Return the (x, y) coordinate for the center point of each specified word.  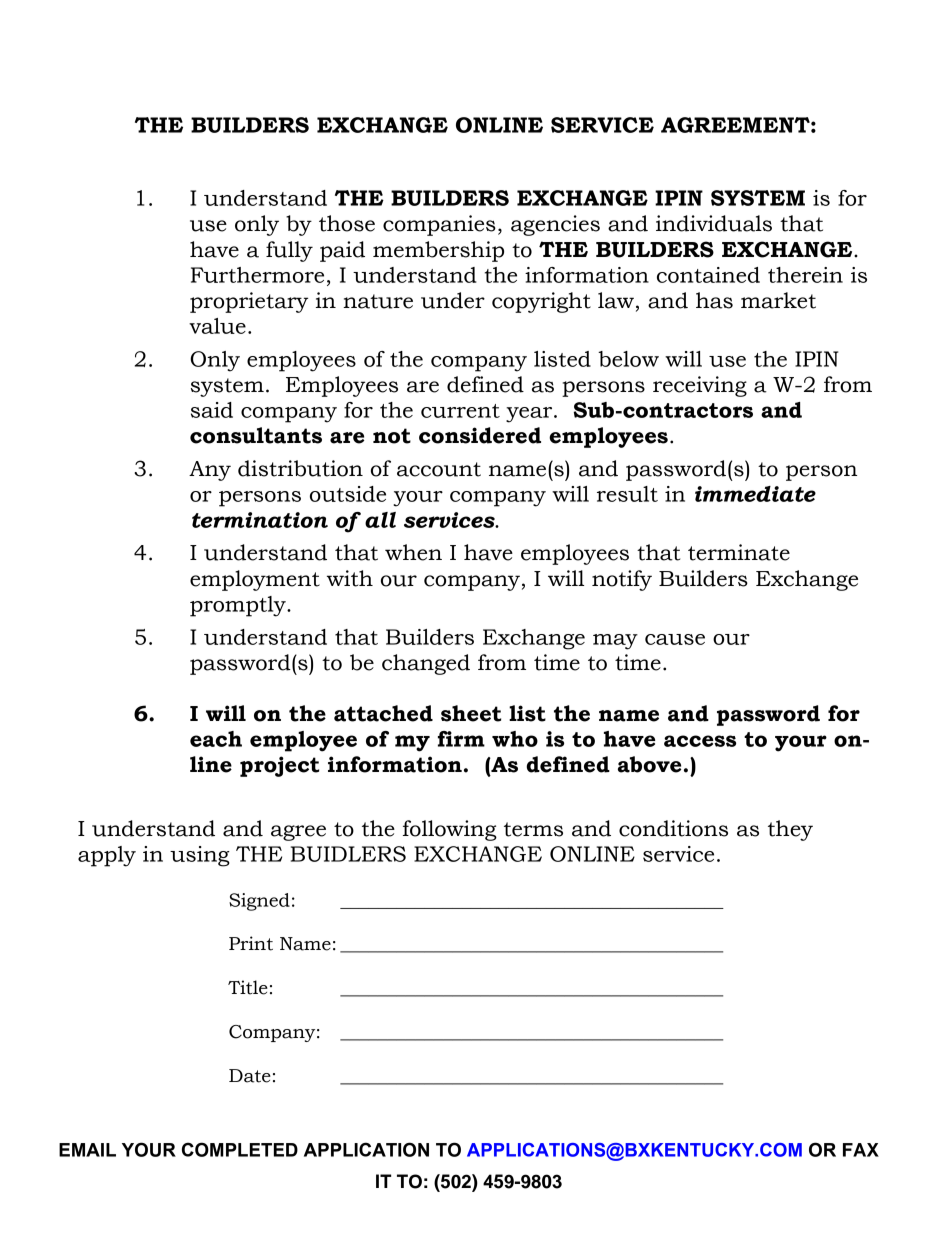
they (790, 830)
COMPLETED (240, 1149)
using (200, 856)
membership (438, 251)
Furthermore (257, 275)
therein (805, 275)
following (450, 830)
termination (260, 520)
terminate (739, 552)
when (413, 552)
